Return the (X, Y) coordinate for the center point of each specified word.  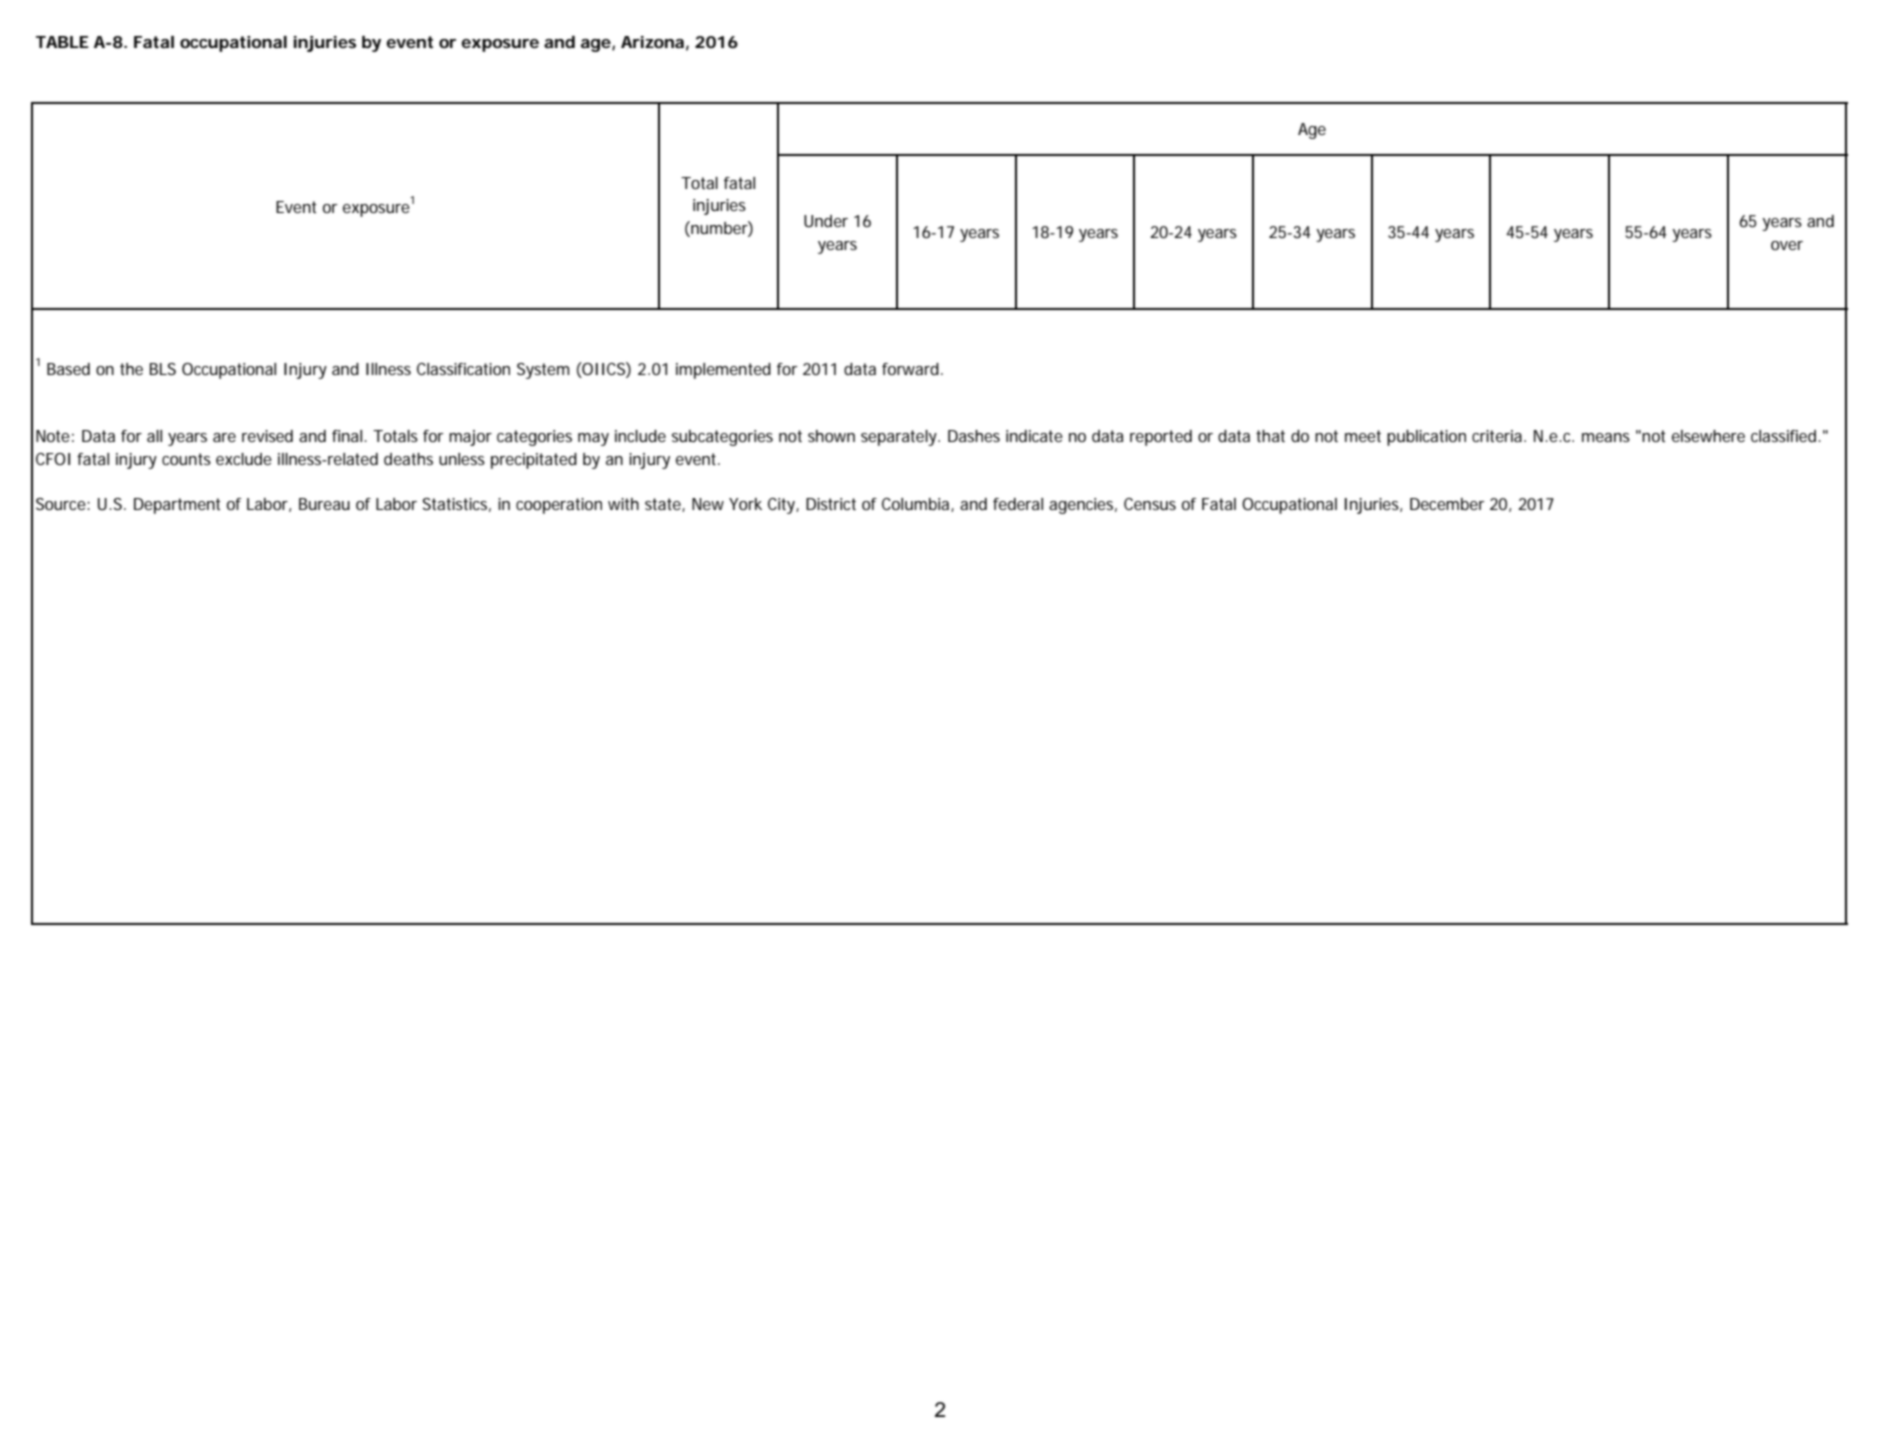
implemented (723, 371)
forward (912, 369)
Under (826, 221)
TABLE (62, 42)
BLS (163, 369)
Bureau (324, 504)
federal (1018, 504)
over (1787, 245)
